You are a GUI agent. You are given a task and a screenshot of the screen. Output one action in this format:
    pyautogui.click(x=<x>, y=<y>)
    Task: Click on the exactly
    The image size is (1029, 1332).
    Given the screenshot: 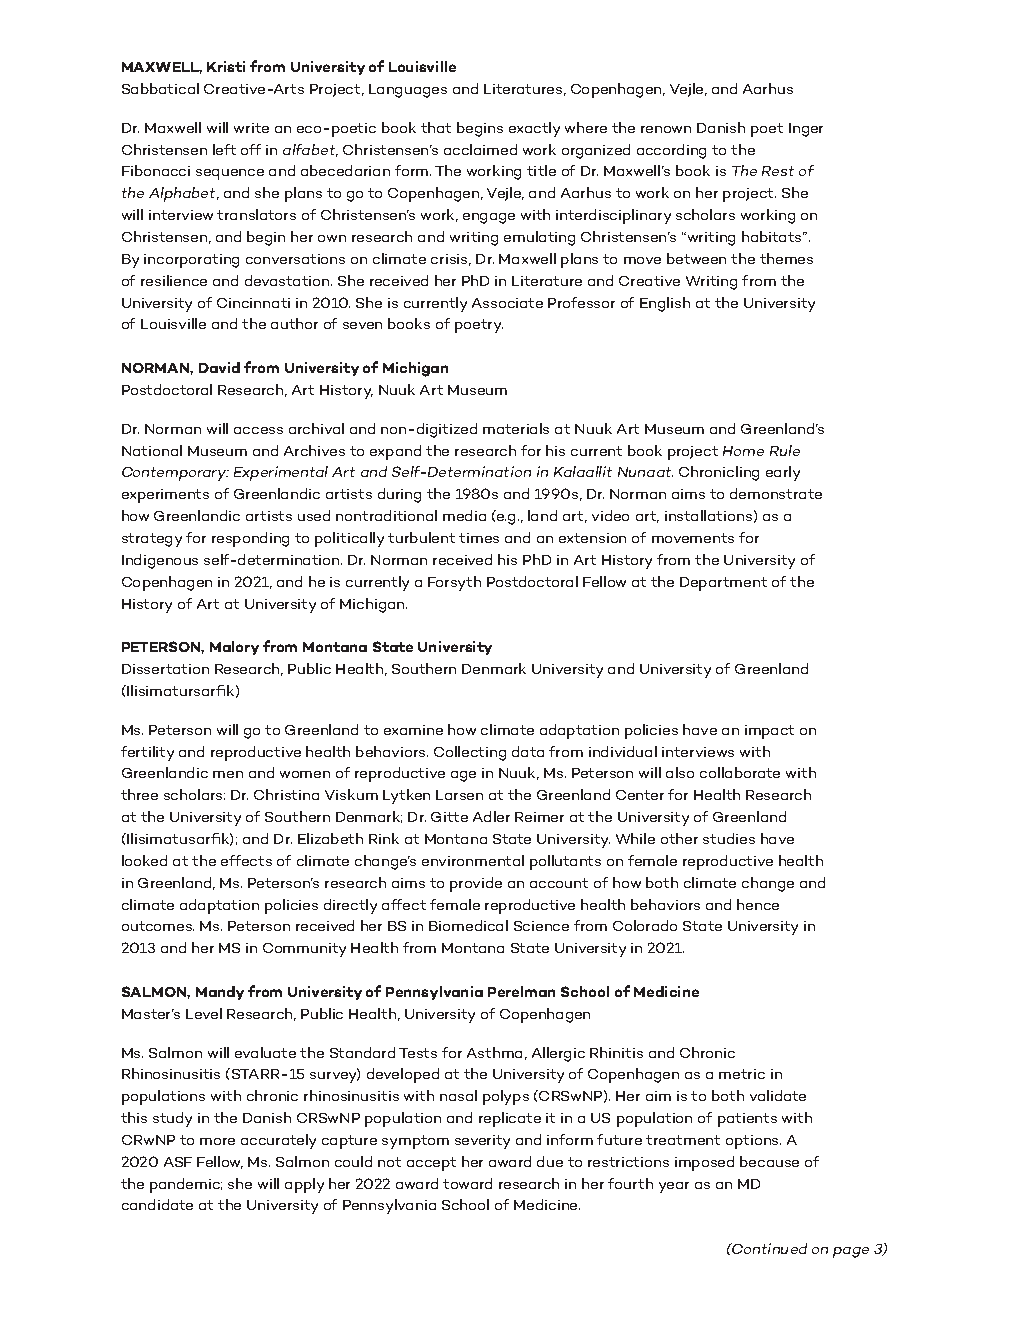 What is the action you would take?
    pyautogui.click(x=534, y=129)
